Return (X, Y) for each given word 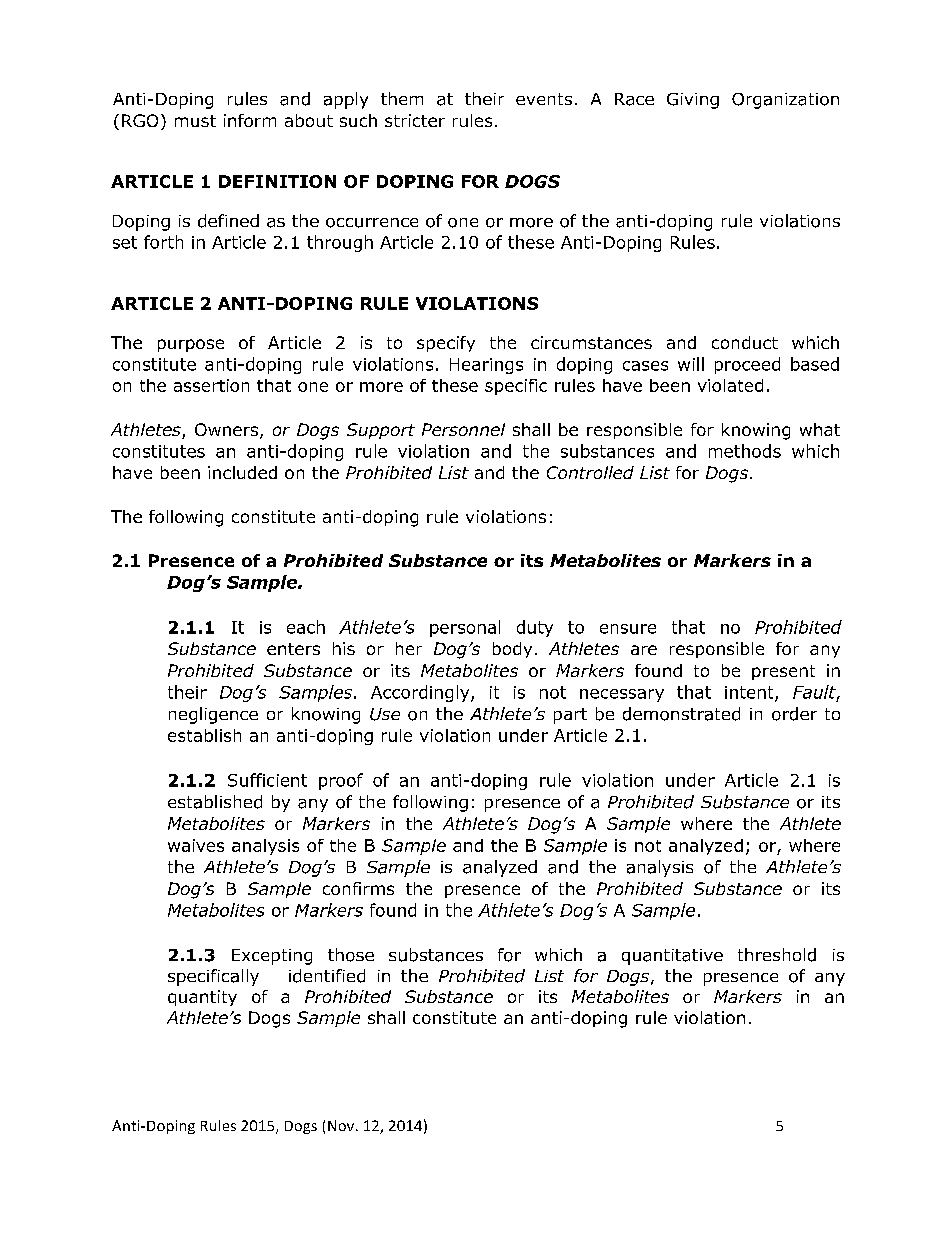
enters (293, 649)
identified (327, 976)
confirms (358, 888)
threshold (777, 955)
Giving (693, 101)
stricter (415, 120)
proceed (747, 365)
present (783, 672)
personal (465, 628)
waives (196, 845)
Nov (342, 1125)
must (195, 121)
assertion (211, 385)
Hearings (486, 366)
